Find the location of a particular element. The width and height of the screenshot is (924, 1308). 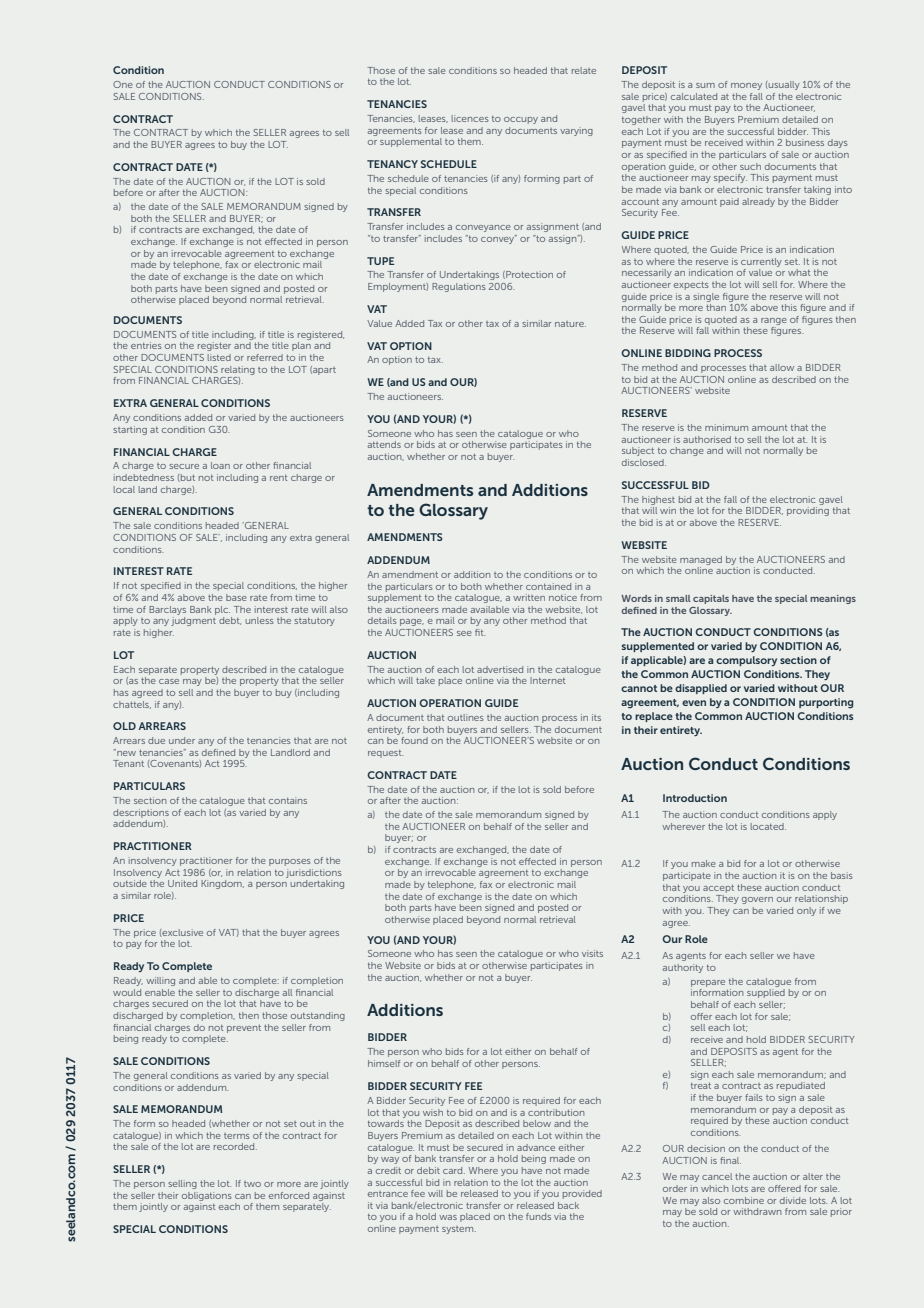

money is located at coordinates (746, 86).
